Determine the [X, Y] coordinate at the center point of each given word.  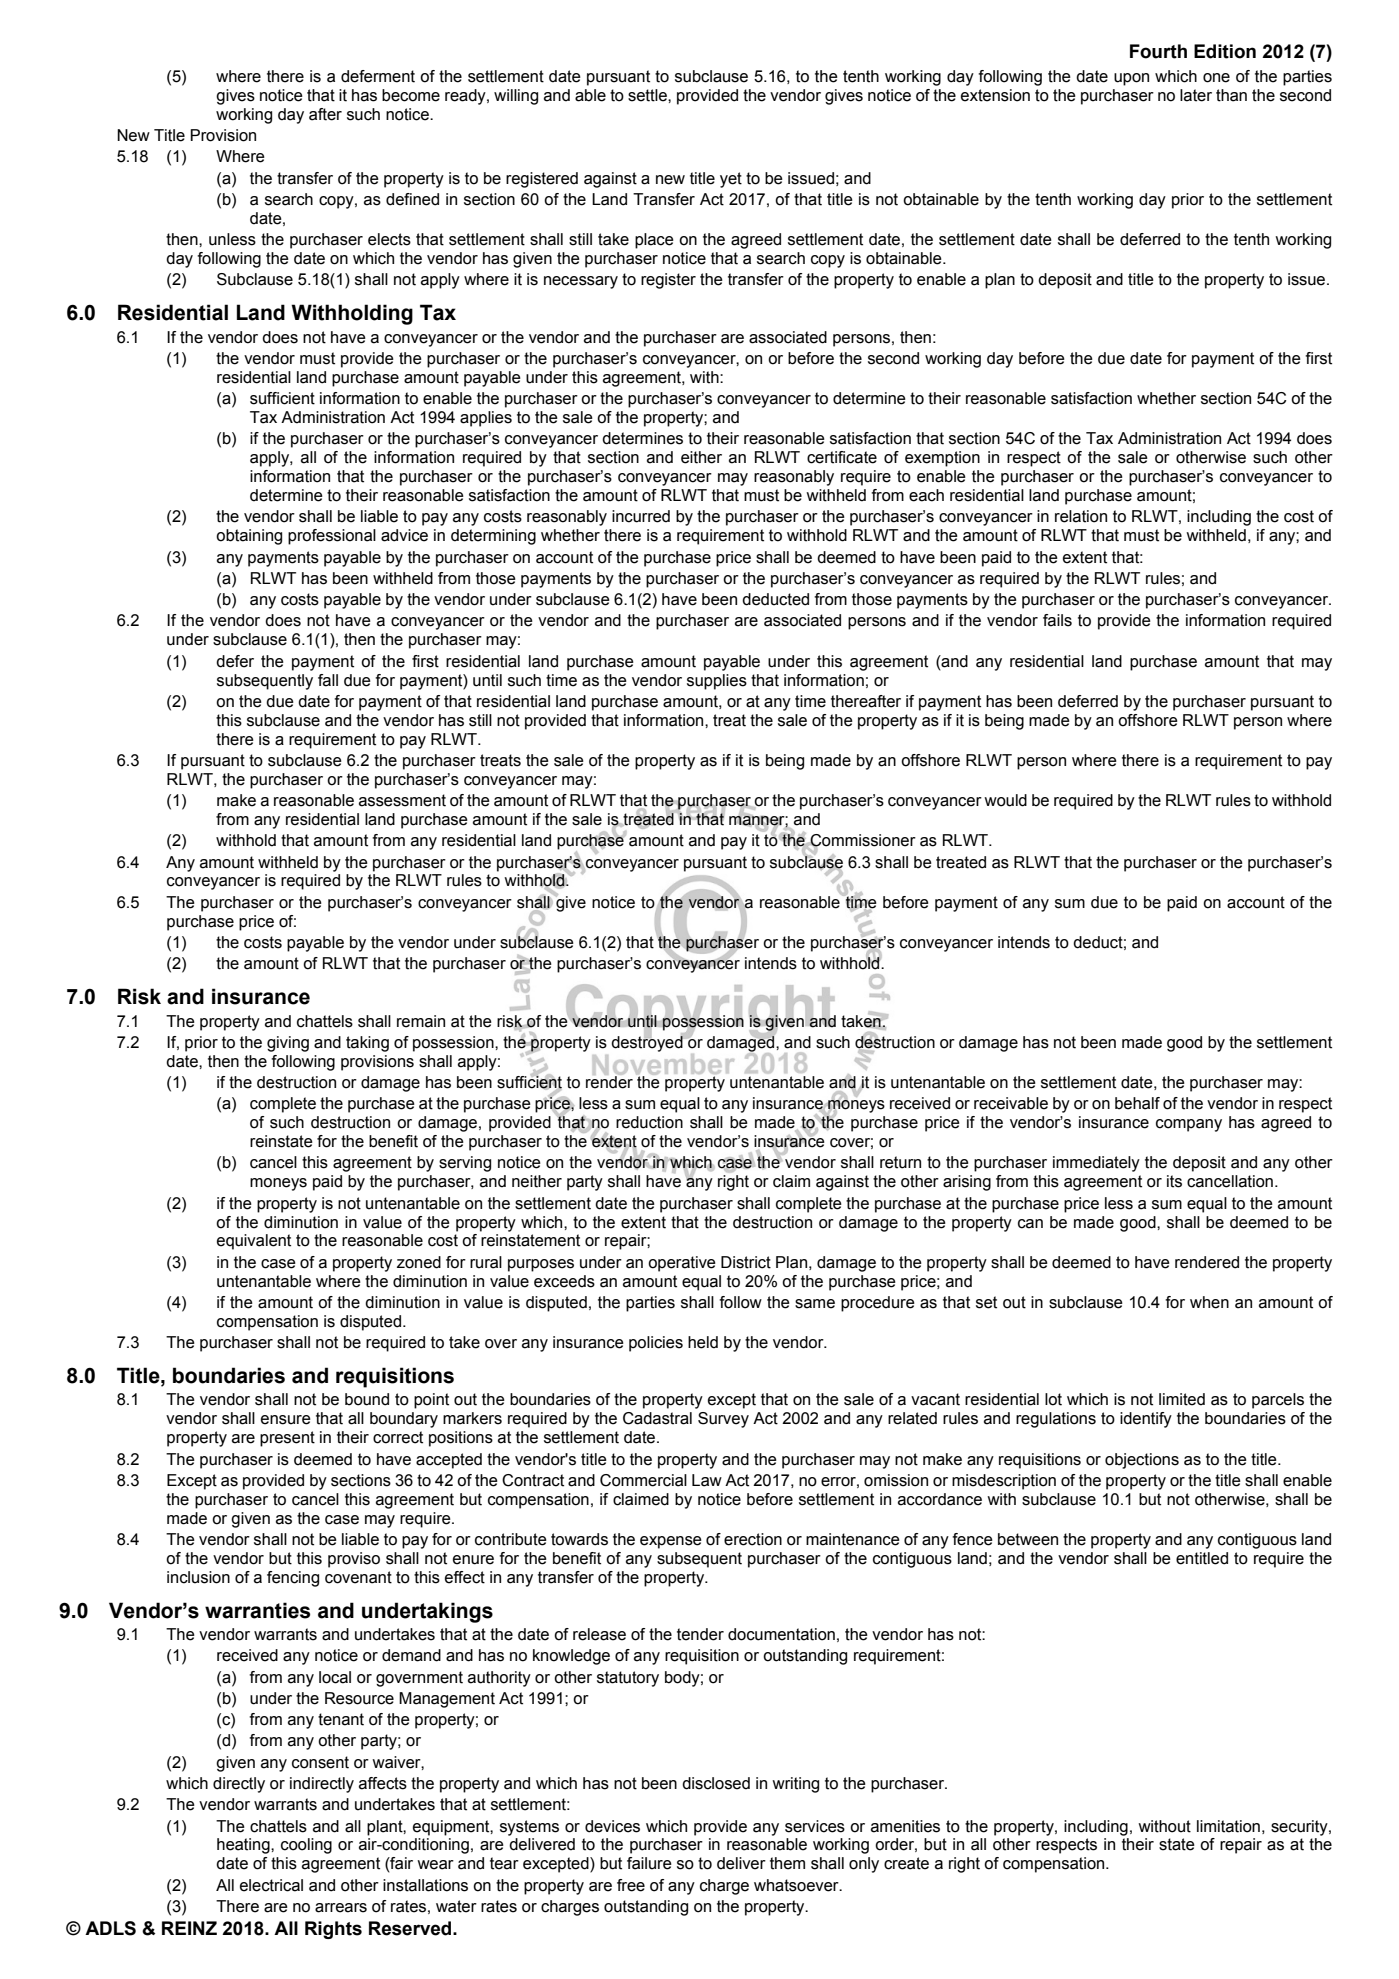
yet [731, 180]
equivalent [254, 1242]
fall [328, 680]
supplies [717, 682]
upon [1131, 79]
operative [682, 1264]
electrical [271, 1885]
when [1209, 1302]
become [411, 95]
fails [1057, 620]
